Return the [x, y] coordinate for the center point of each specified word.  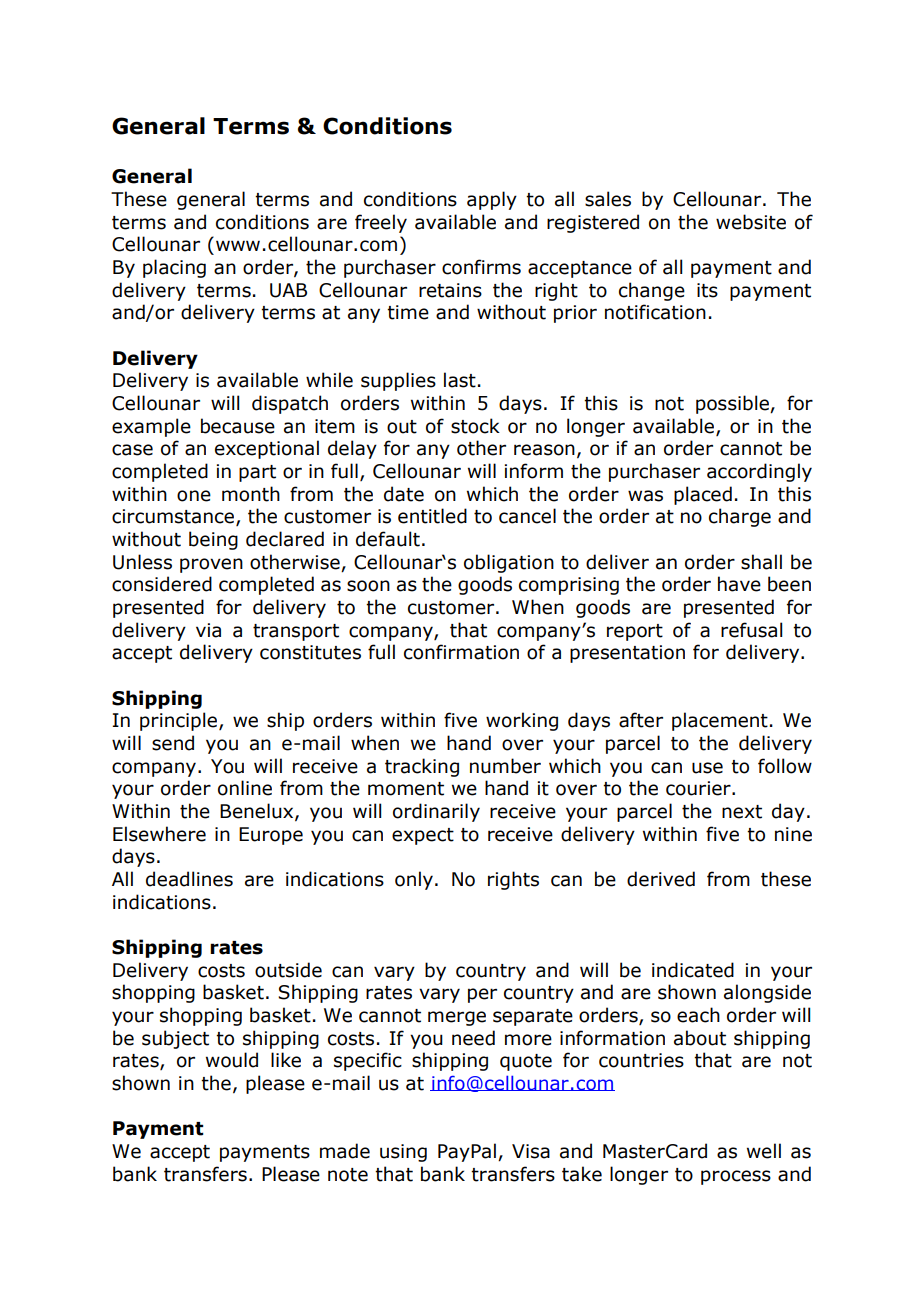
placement [720, 721]
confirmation [461, 652]
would [232, 1060]
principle [180, 721]
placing [174, 268]
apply [492, 200]
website [751, 222]
